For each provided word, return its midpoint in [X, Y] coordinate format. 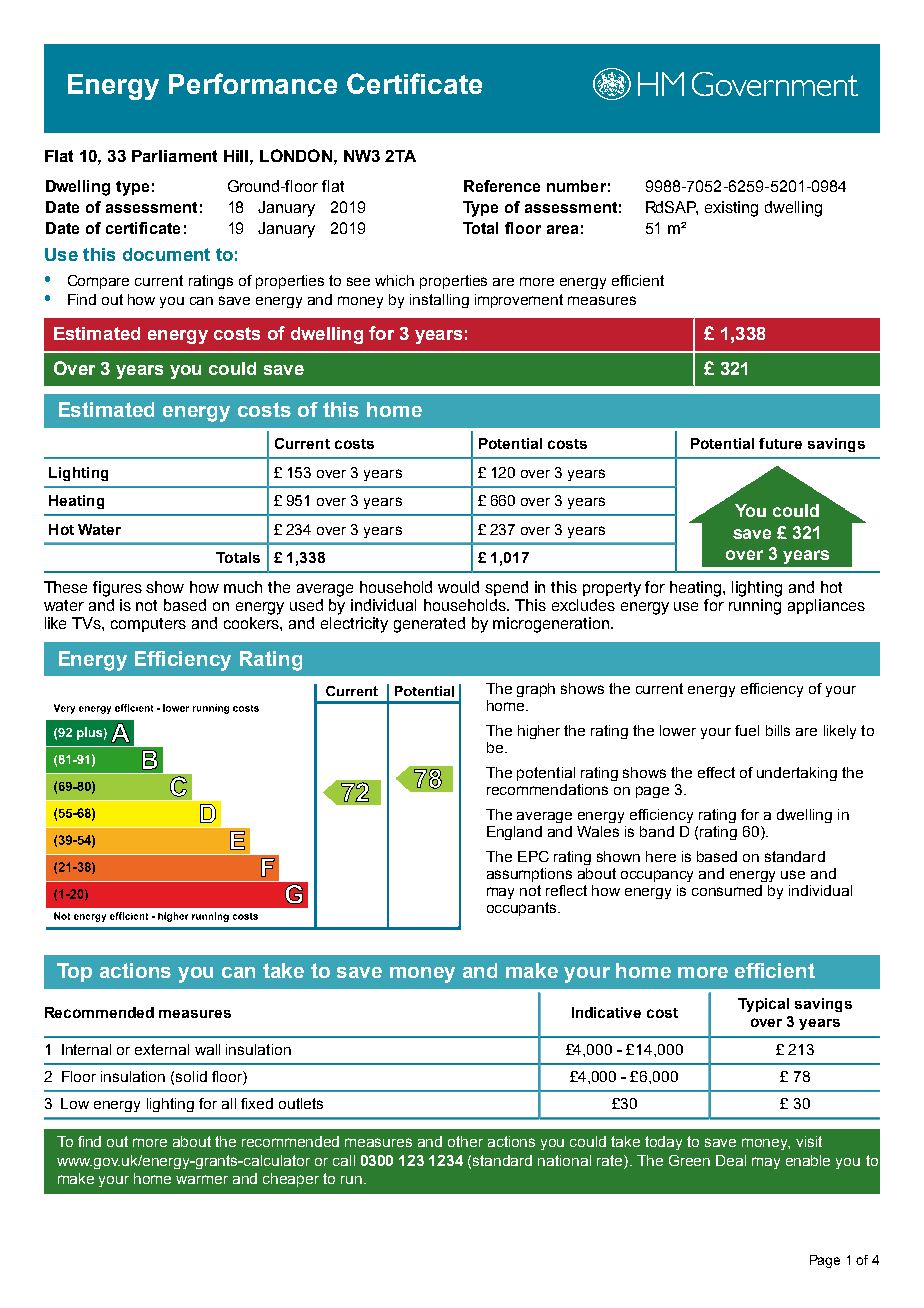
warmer [202, 1179]
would [458, 587]
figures [117, 589]
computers [148, 625]
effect [716, 772]
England [514, 833]
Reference [502, 186]
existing [731, 209]
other [465, 1141]
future [780, 443]
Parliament [174, 156]
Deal [731, 1160]
